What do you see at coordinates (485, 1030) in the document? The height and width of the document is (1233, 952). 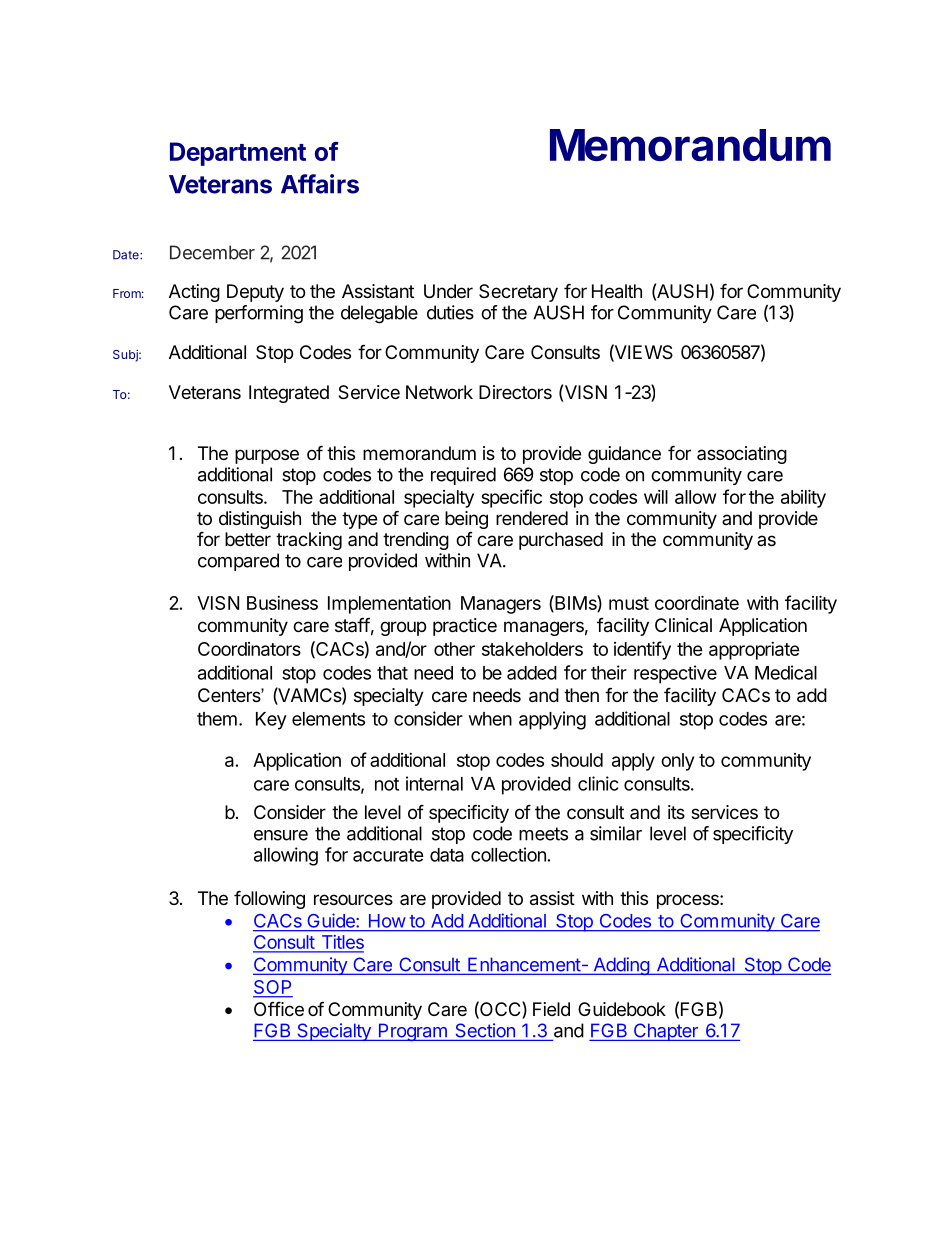 I see `Section` at bounding box center [485, 1030].
